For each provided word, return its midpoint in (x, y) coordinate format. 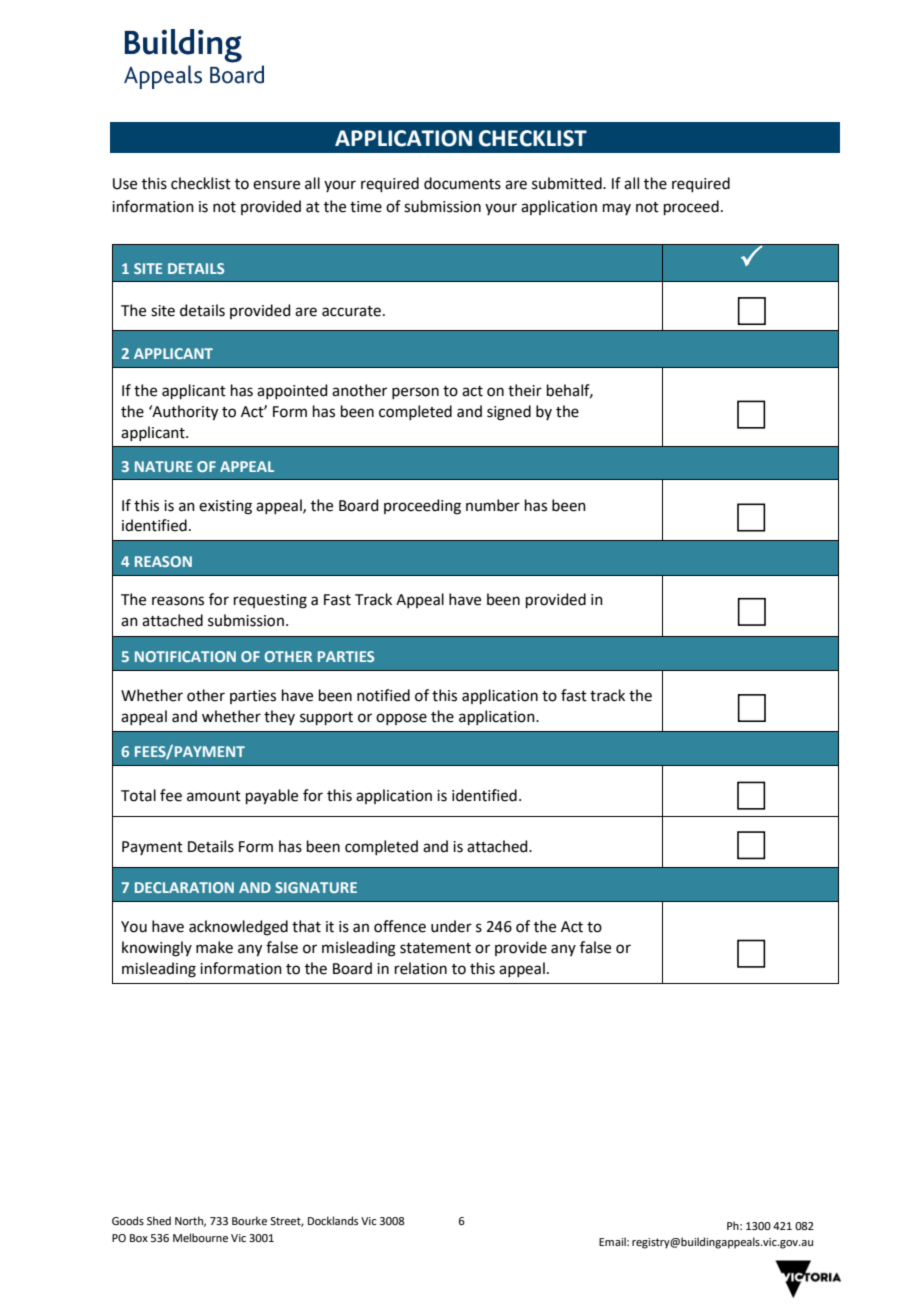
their (525, 390)
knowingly (157, 949)
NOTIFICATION (185, 656)
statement (435, 948)
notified (383, 695)
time (366, 207)
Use (125, 184)
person (415, 393)
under (451, 926)
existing (225, 507)
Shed (159, 1220)
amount (214, 796)
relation (421, 968)
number (493, 505)
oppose (401, 719)
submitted (568, 183)
